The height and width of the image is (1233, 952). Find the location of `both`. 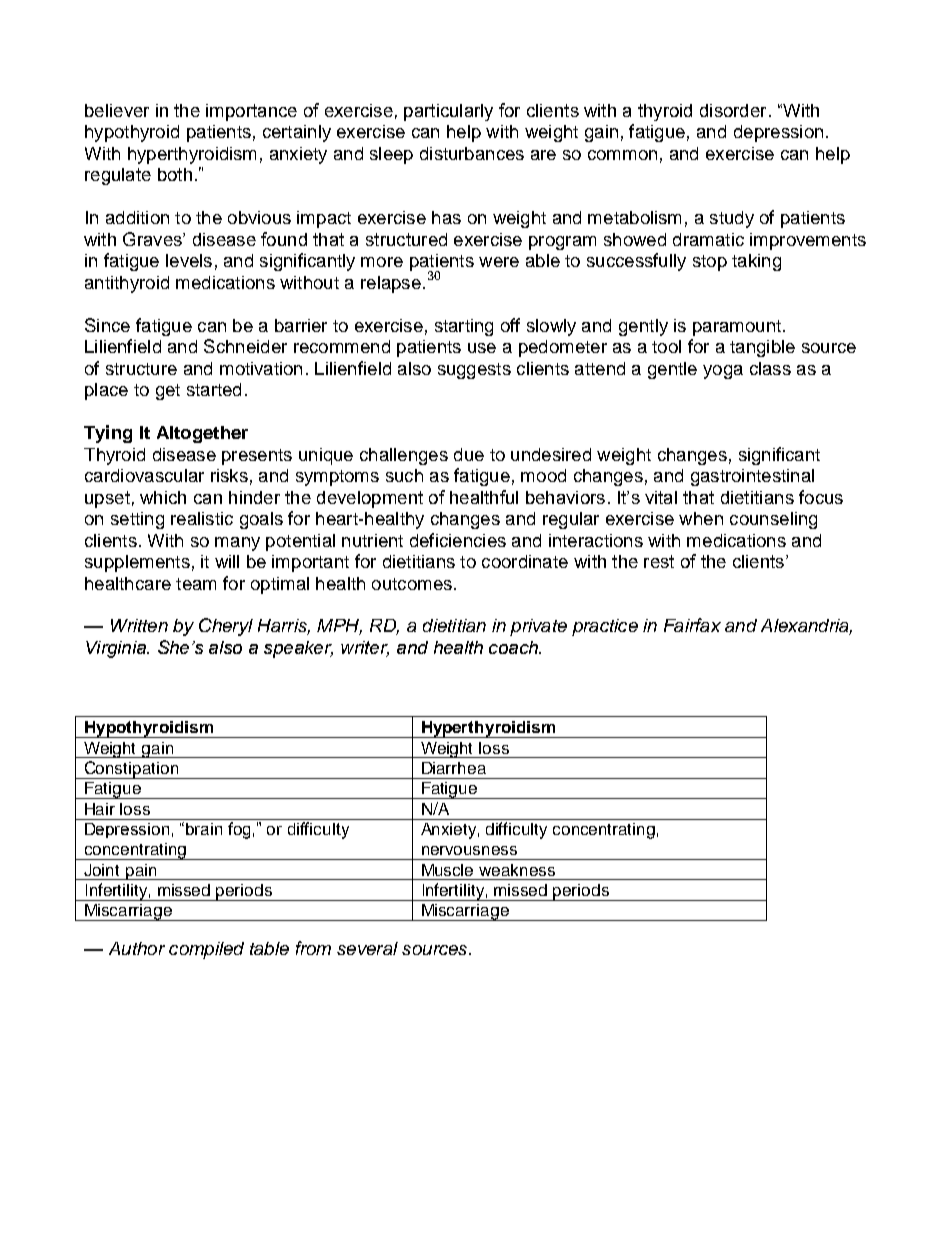

both is located at coordinates (175, 174).
